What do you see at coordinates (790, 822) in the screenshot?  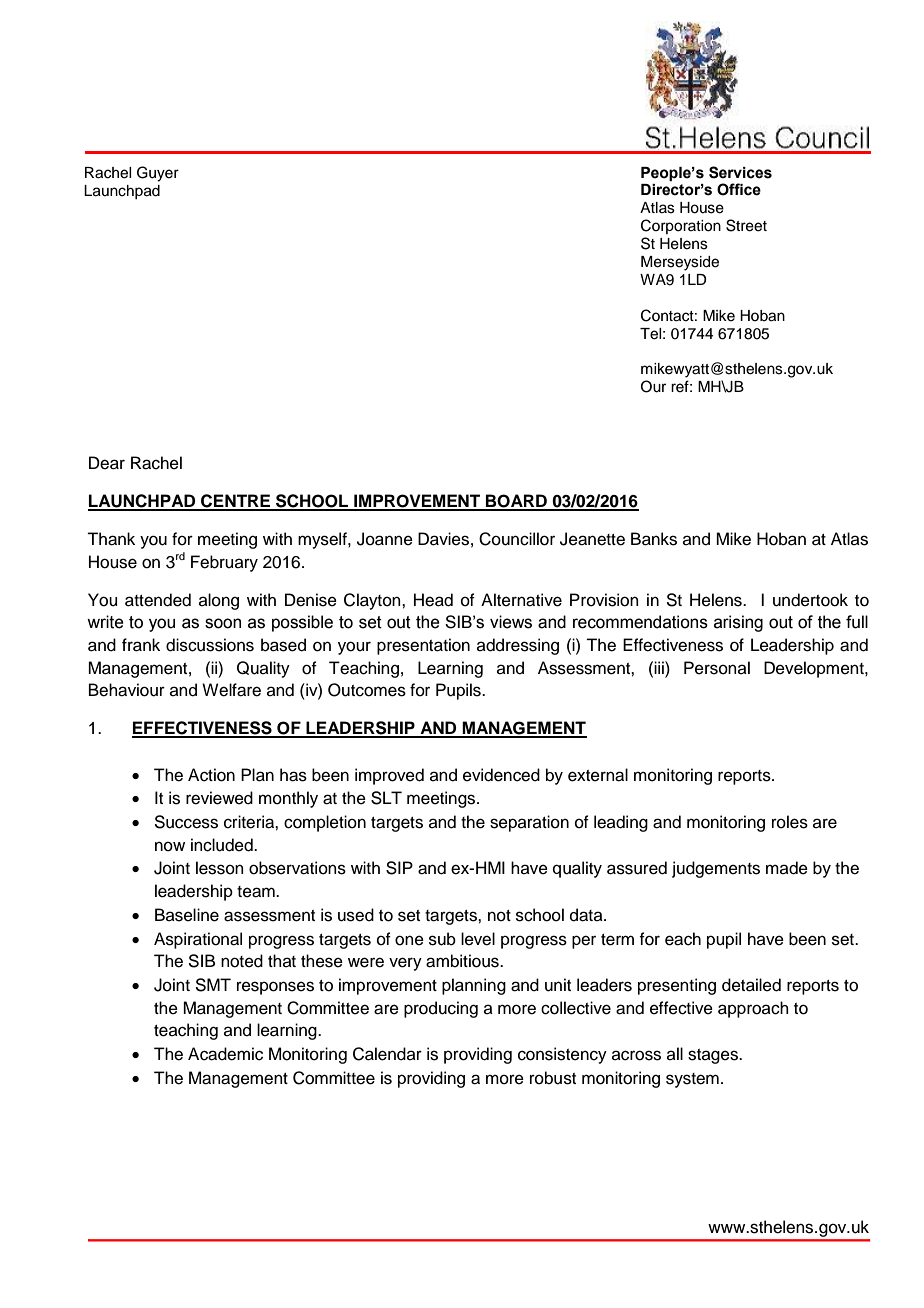 I see `roles` at bounding box center [790, 822].
